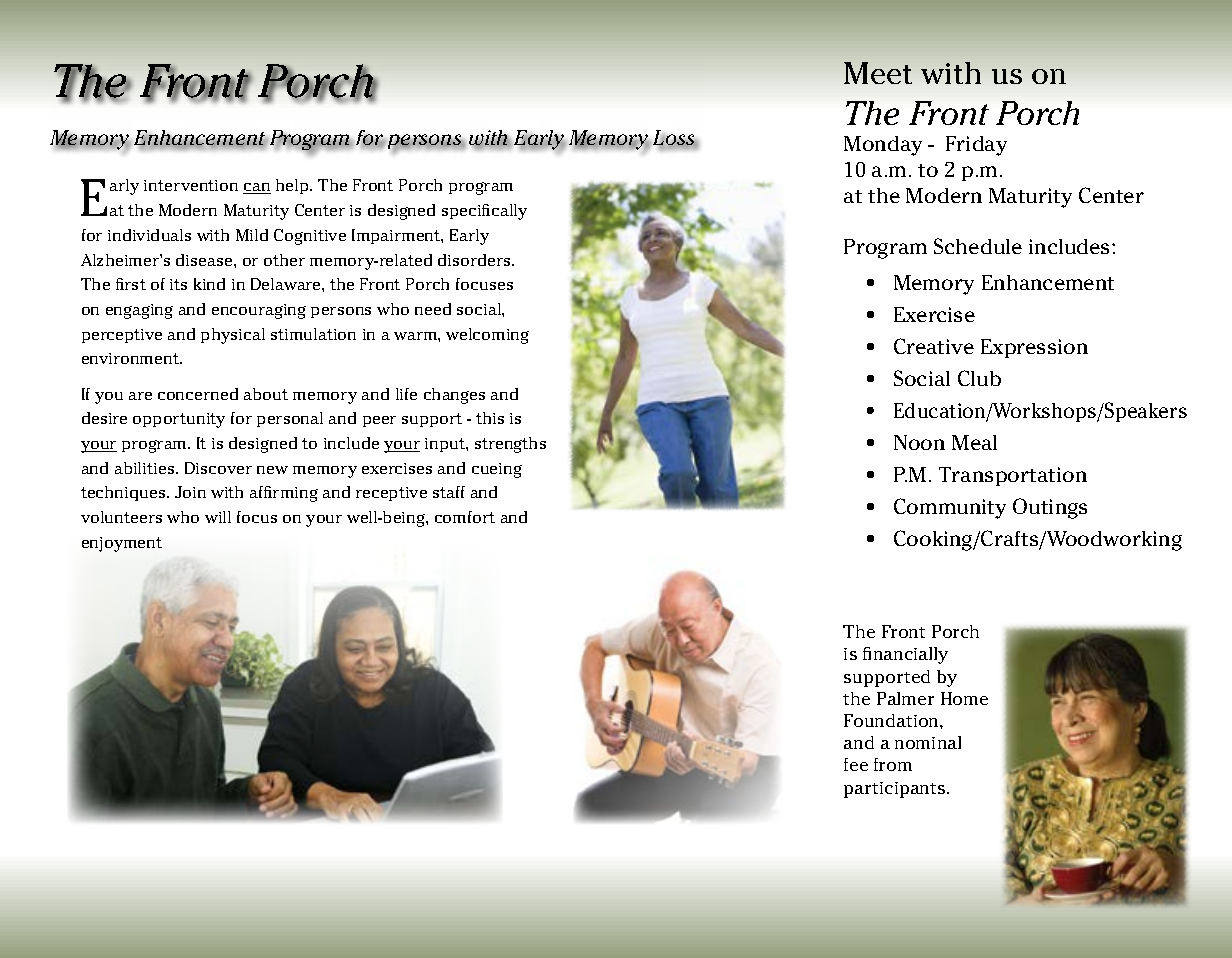 The width and height of the screenshot is (1232, 958). Describe the element at coordinates (878, 73) in the screenshot. I see `Meet` at that location.
